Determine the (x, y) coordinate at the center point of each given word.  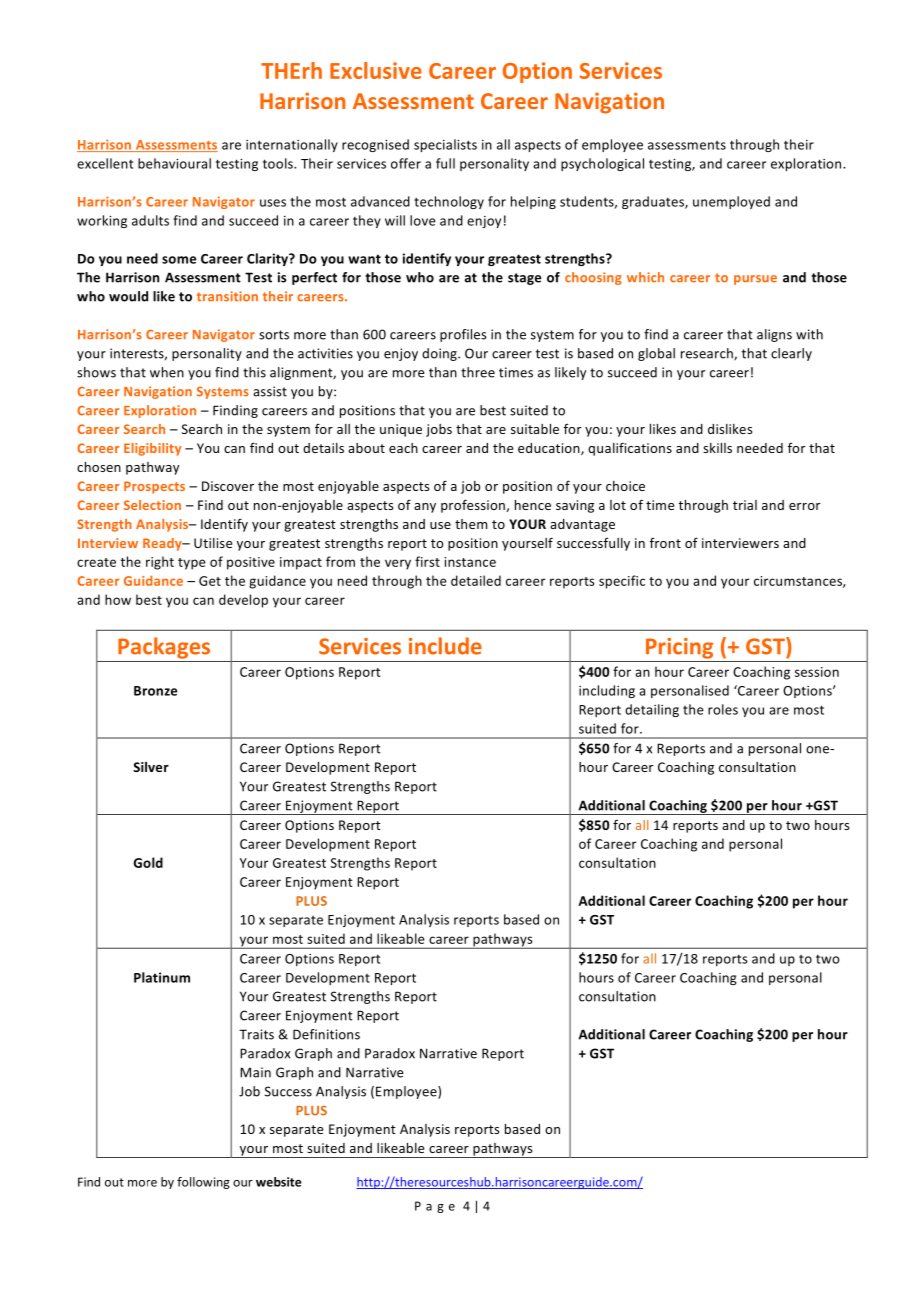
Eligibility (153, 449)
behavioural (174, 163)
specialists (445, 145)
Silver (151, 767)
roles (723, 709)
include (445, 646)
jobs (439, 430)
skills (717, 448)
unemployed (731, 202)
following (203, 1183)
